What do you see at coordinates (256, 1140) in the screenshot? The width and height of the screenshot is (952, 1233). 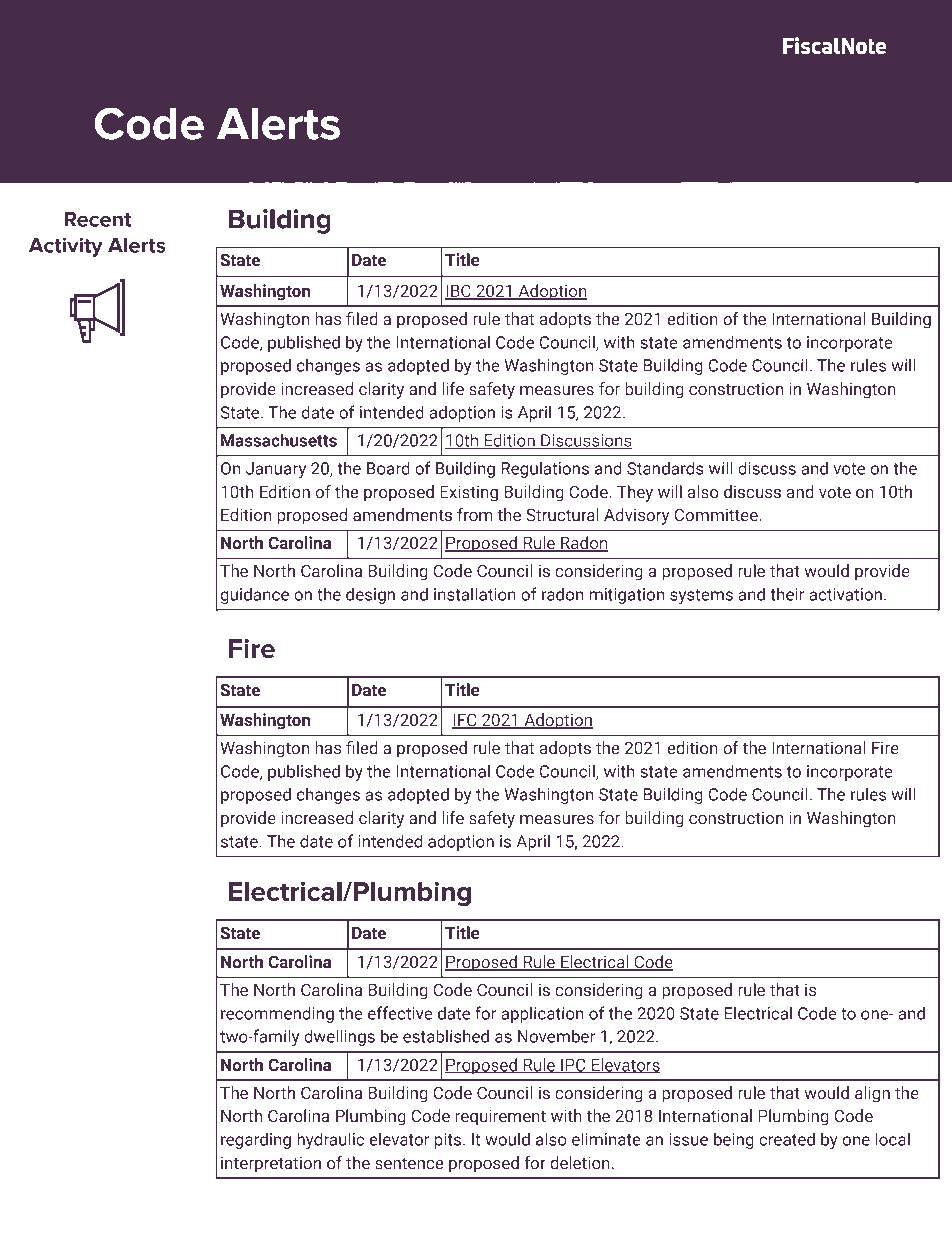 I see `regarding` at bounding box center [256, 1140].
